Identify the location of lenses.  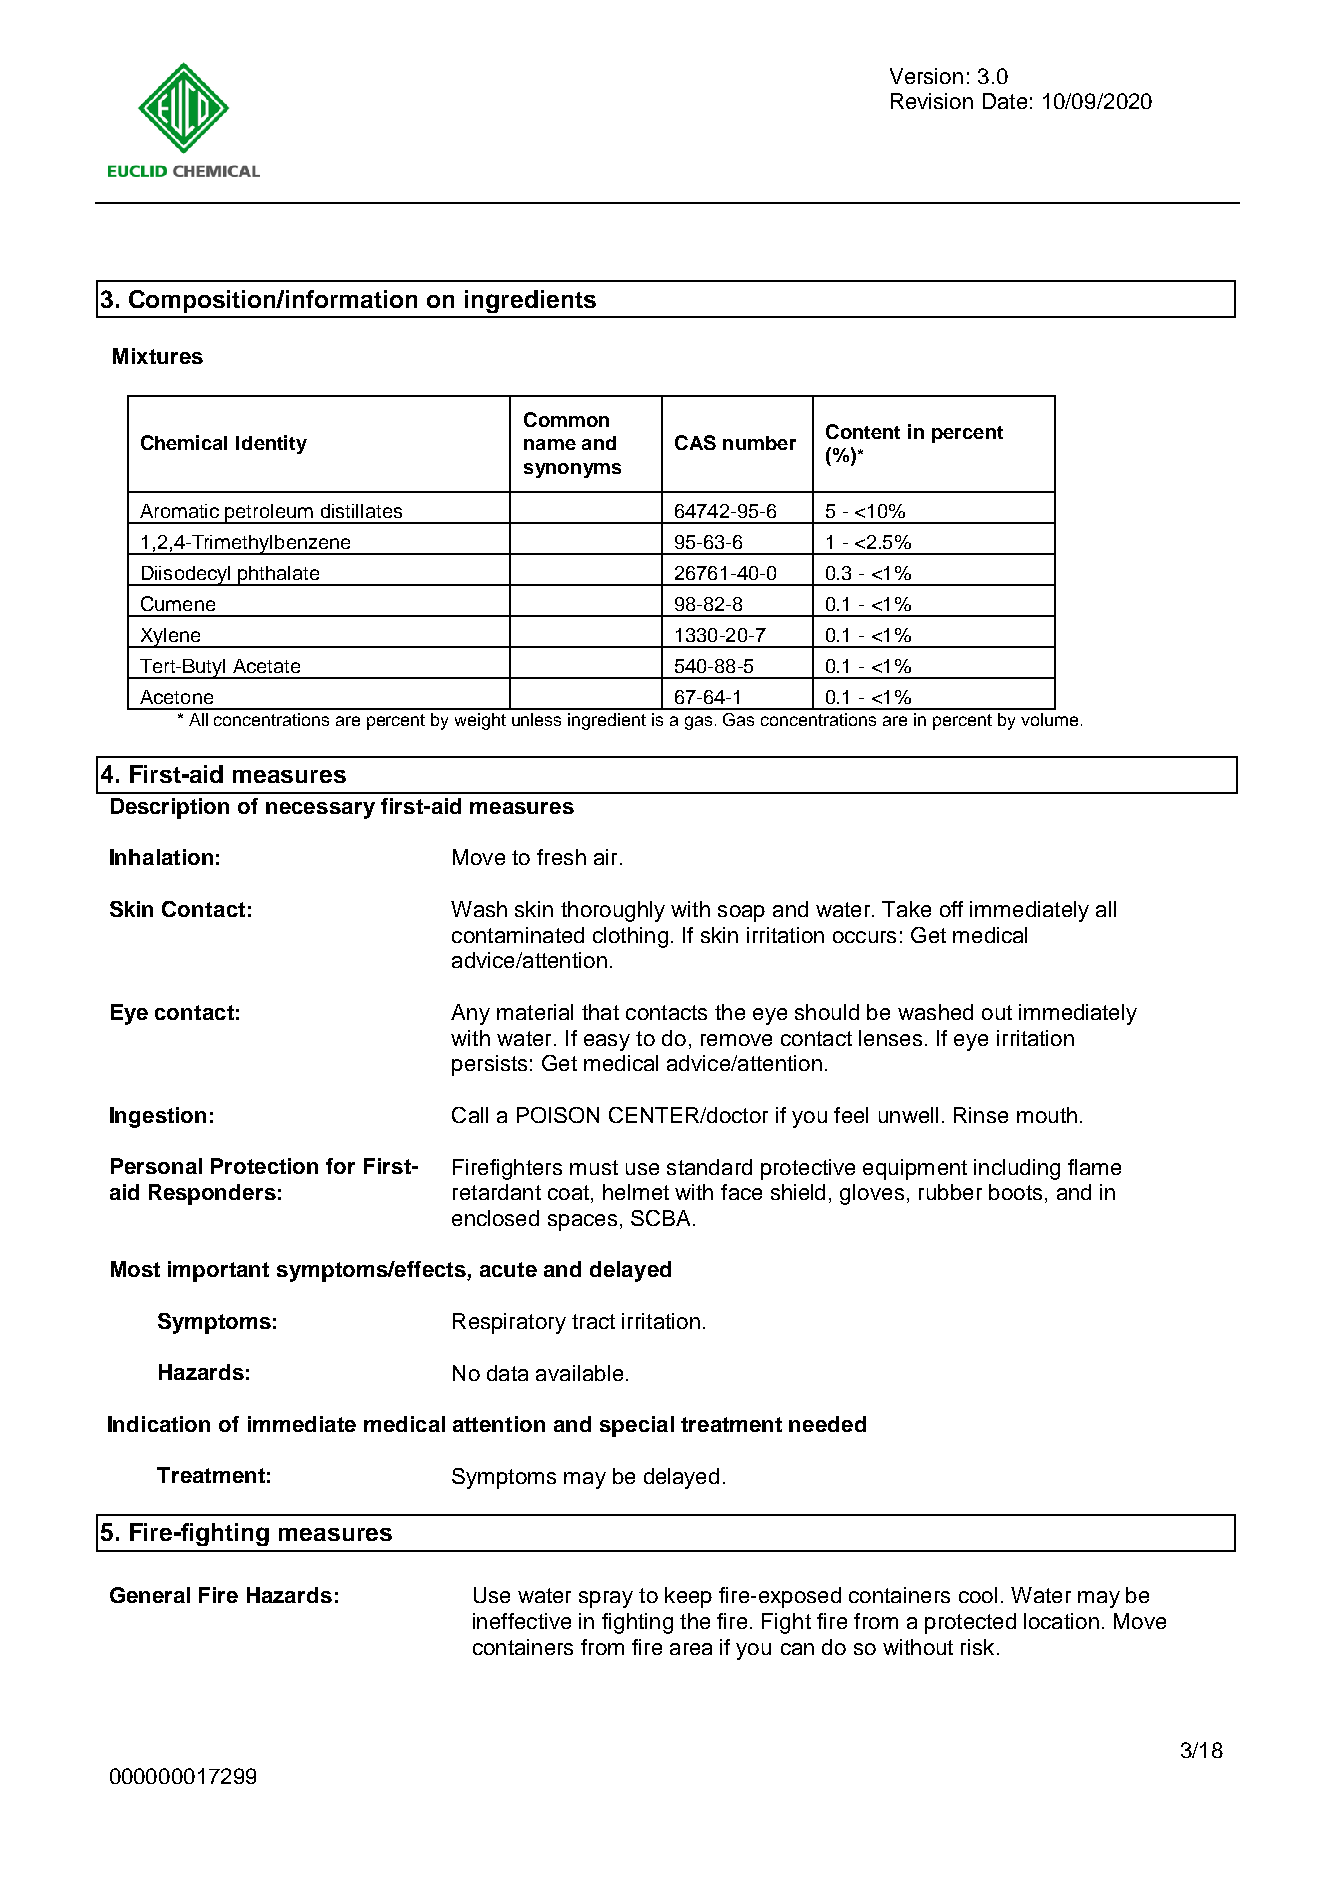
(890, 1038).
